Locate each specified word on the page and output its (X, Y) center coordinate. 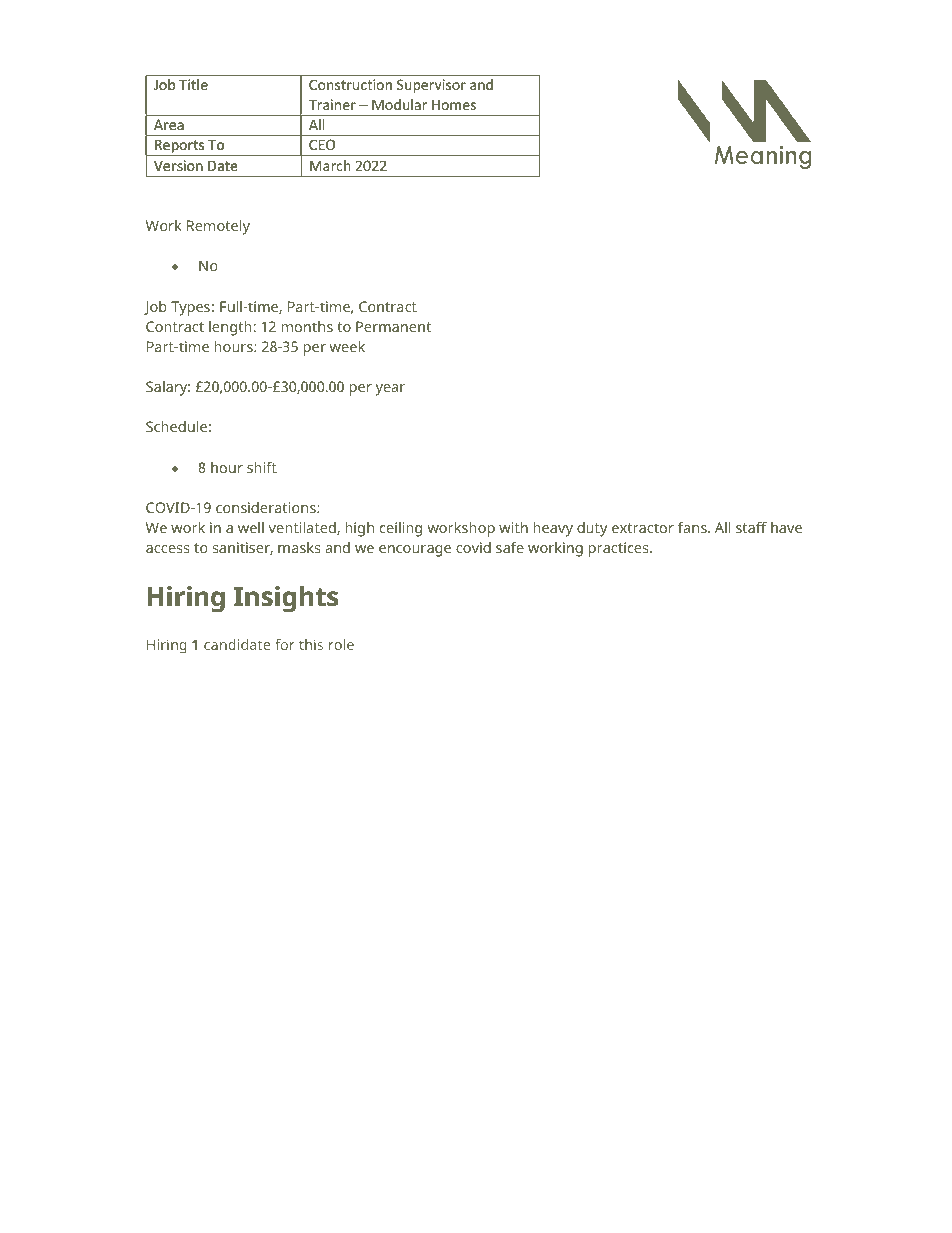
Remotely (218, 227)
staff (751, 527)
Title (193, 84)
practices (619, 549)
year (390, 390)
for (285, 644)
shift (262, 467)
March (330, 165)
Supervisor (431, 86)
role (341, 644)
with (513, 527)
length (230, 328)
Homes (454, 105)
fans (693, 527)
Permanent (393, 326)
